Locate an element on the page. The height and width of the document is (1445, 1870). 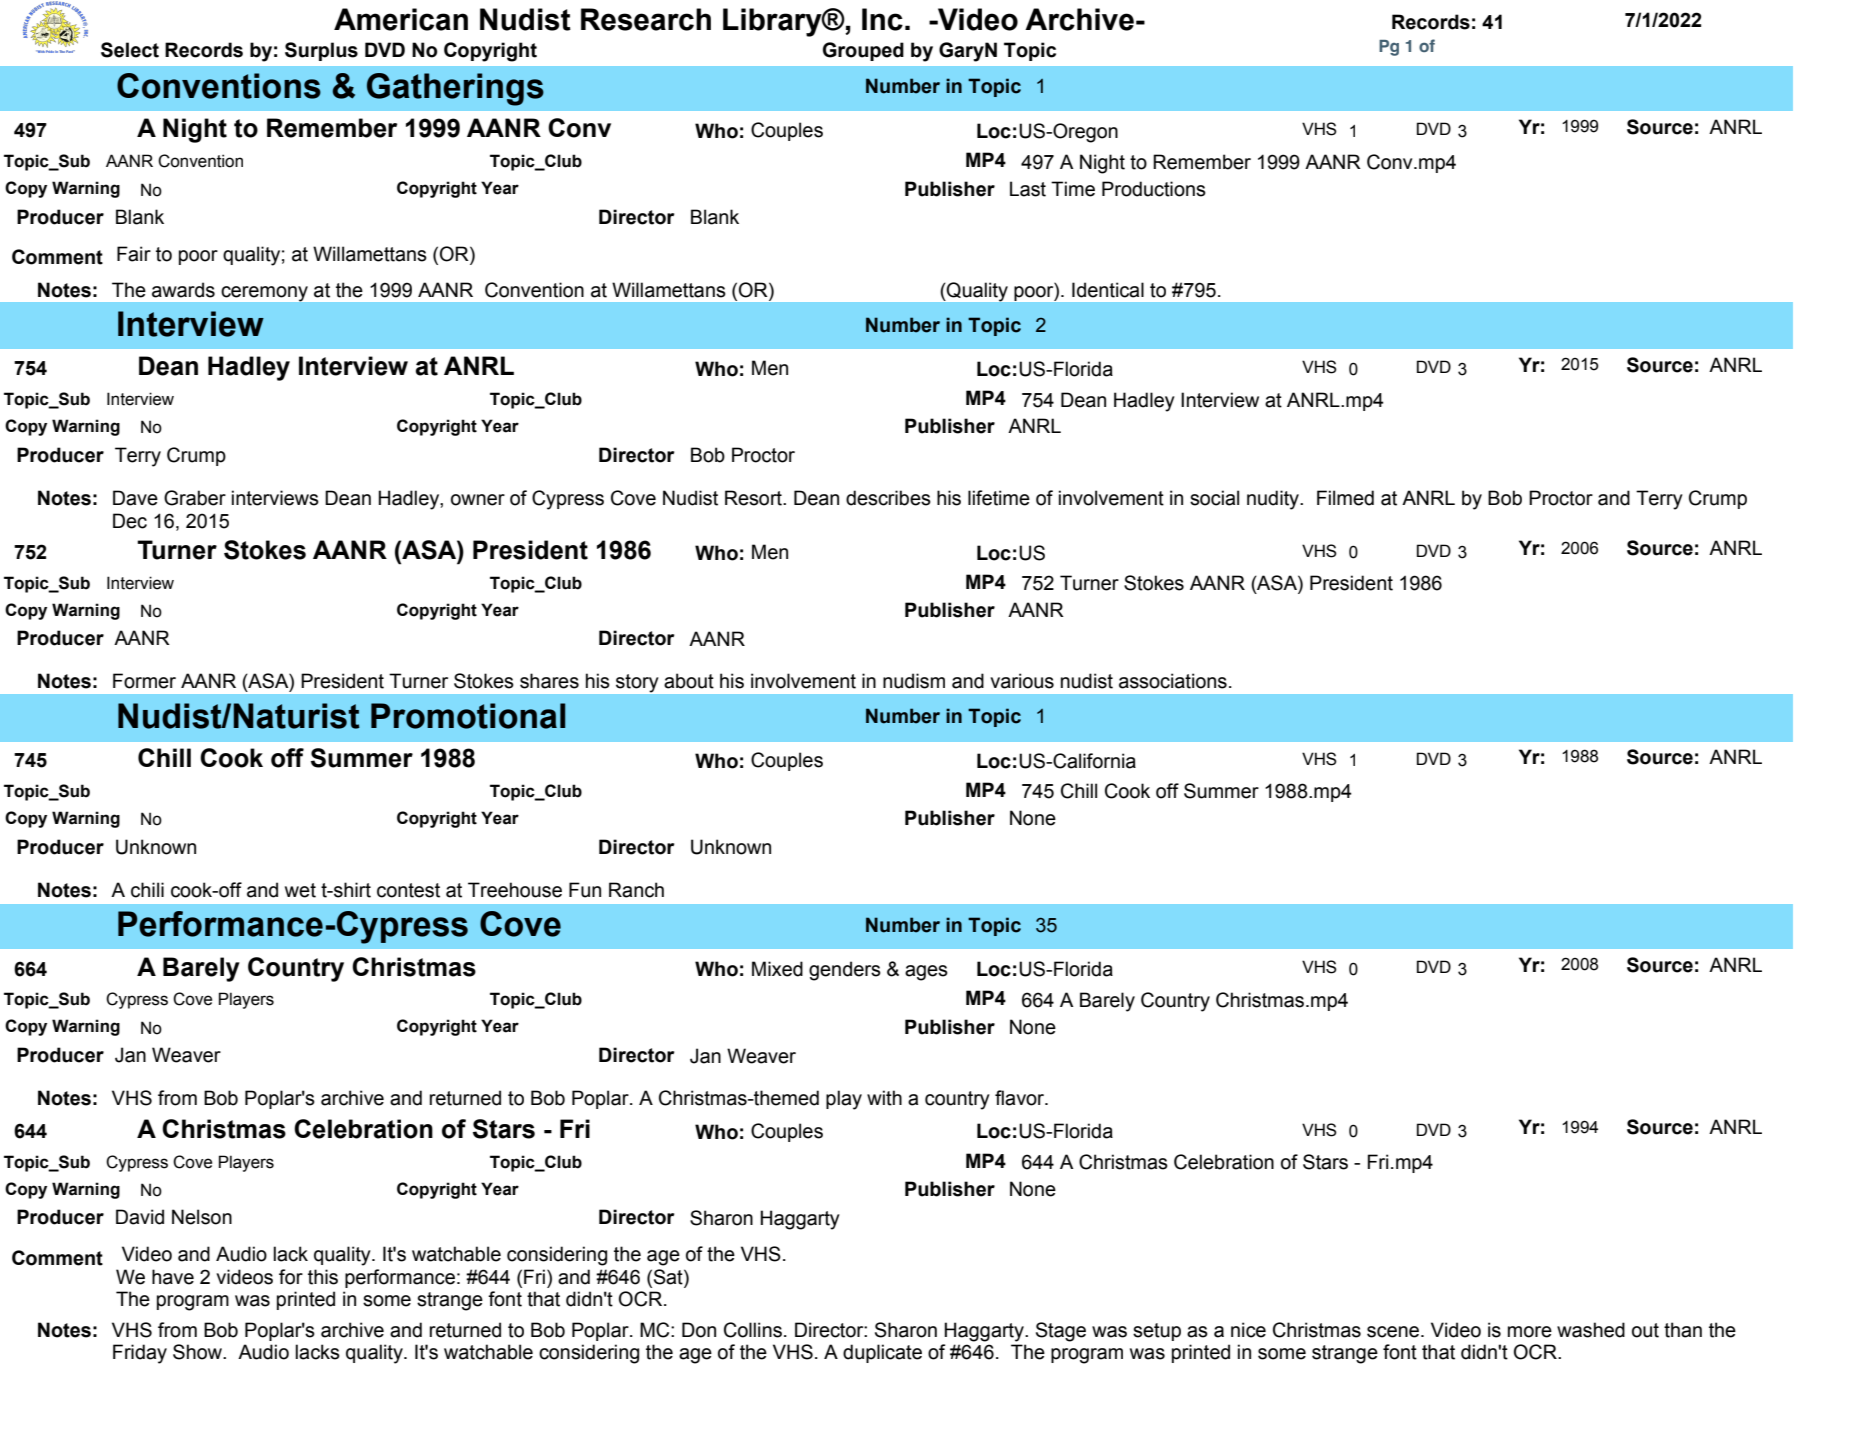
Grouped is located at coordinates (863, 51).
